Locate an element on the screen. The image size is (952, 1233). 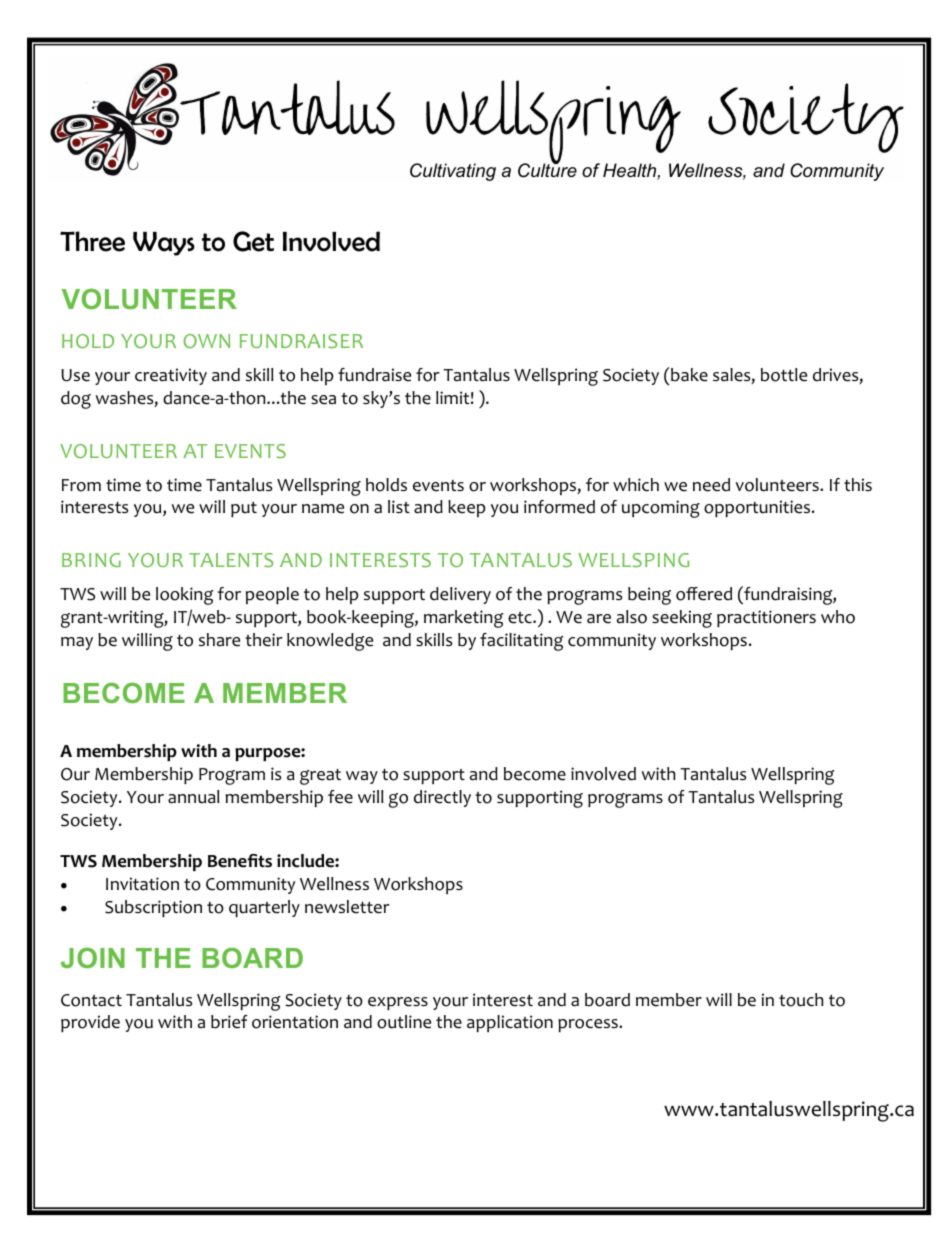
Culture is located at coordinates (547, 169).
